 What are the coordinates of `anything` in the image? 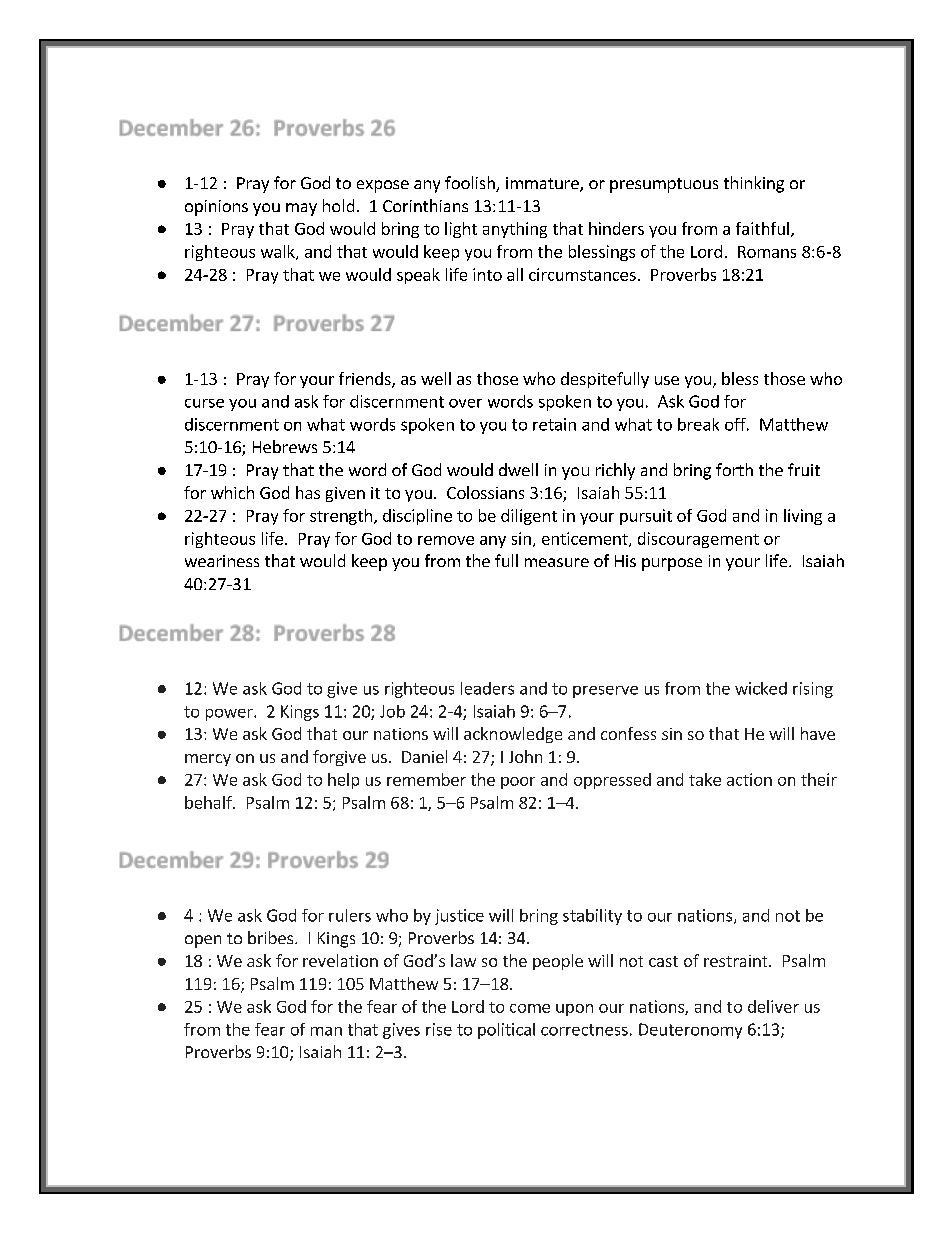 It's located at (515, 230).
